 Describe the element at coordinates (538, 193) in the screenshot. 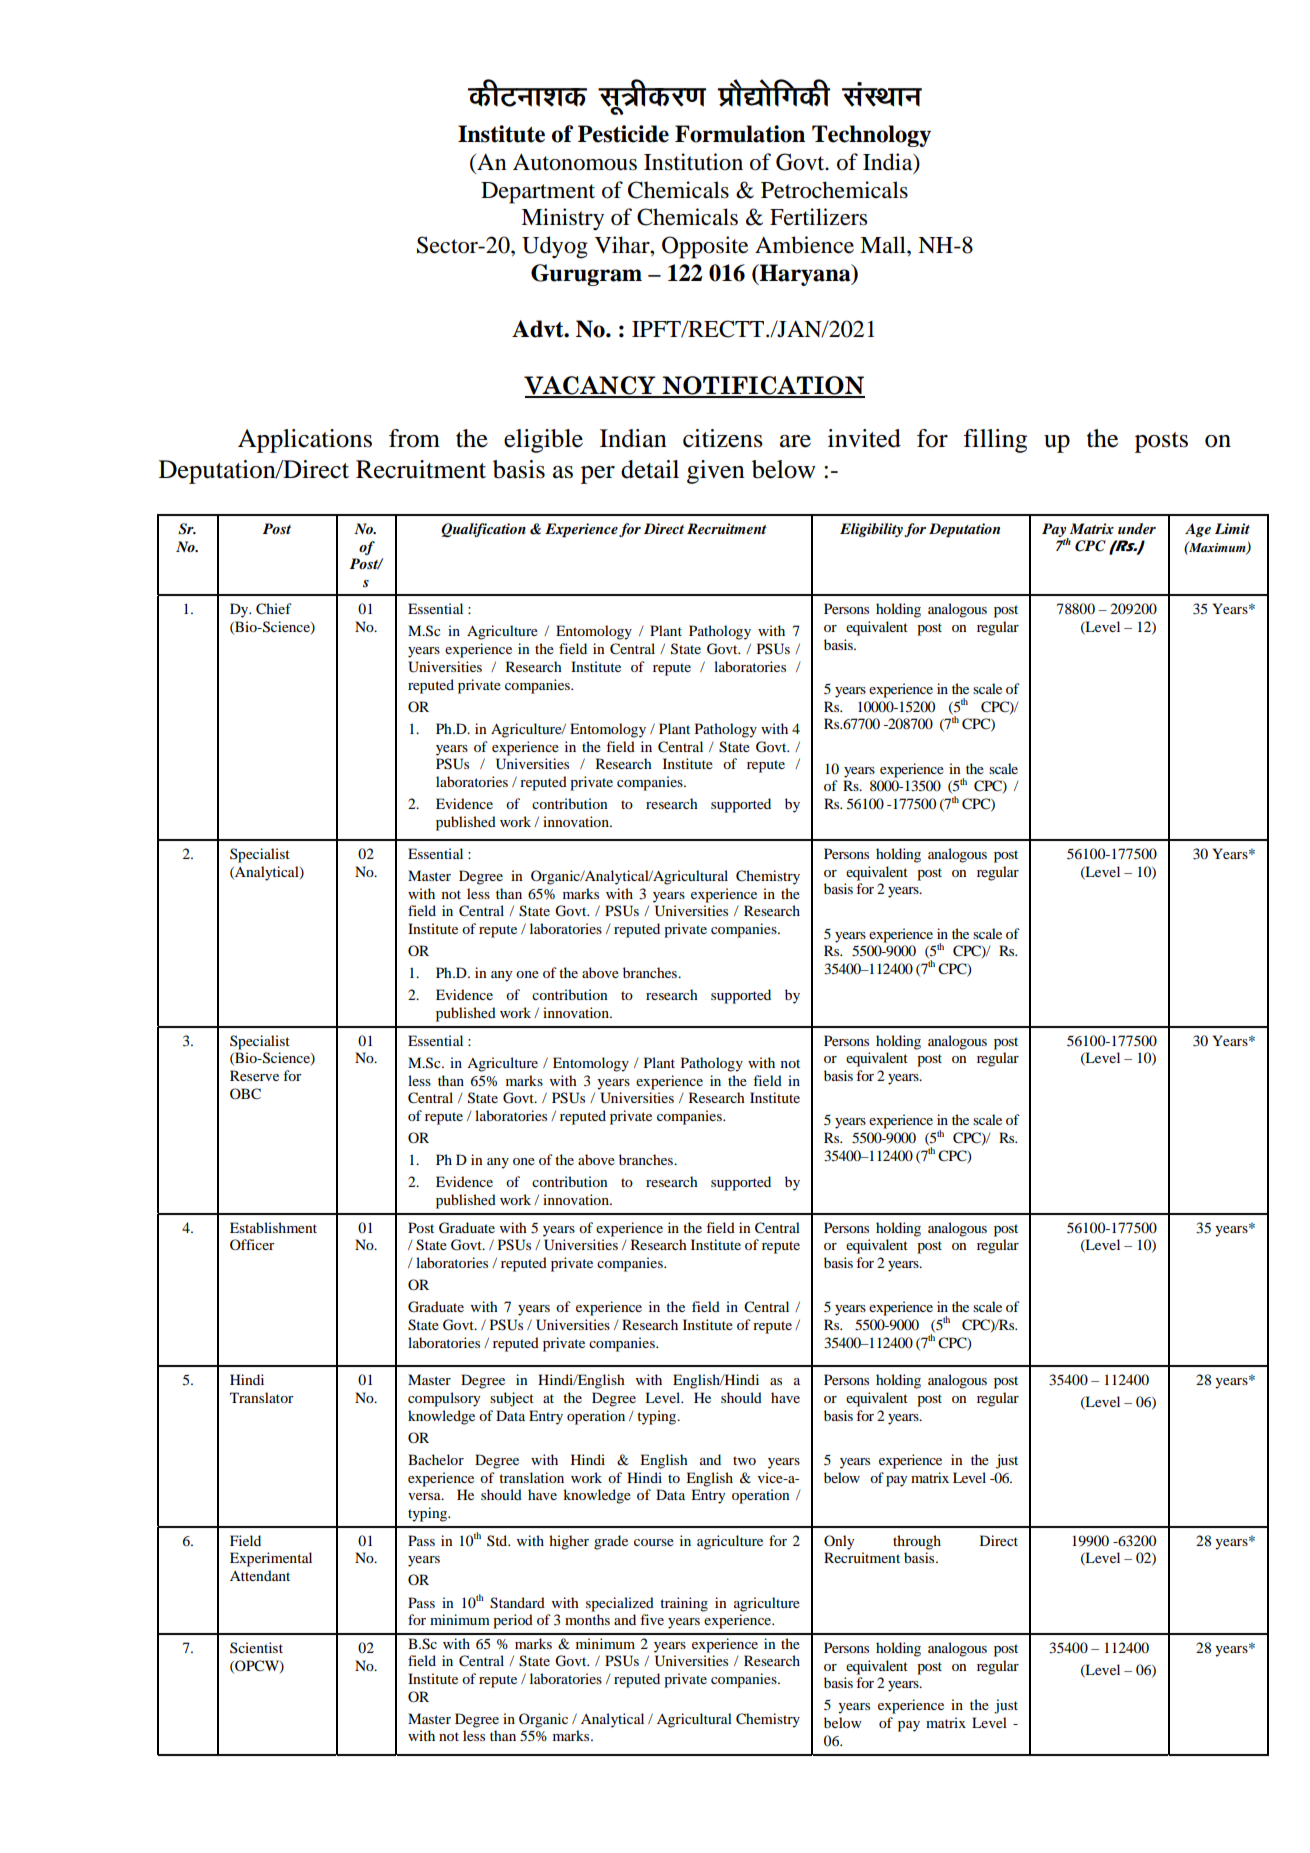

I see `Department` at that location.
